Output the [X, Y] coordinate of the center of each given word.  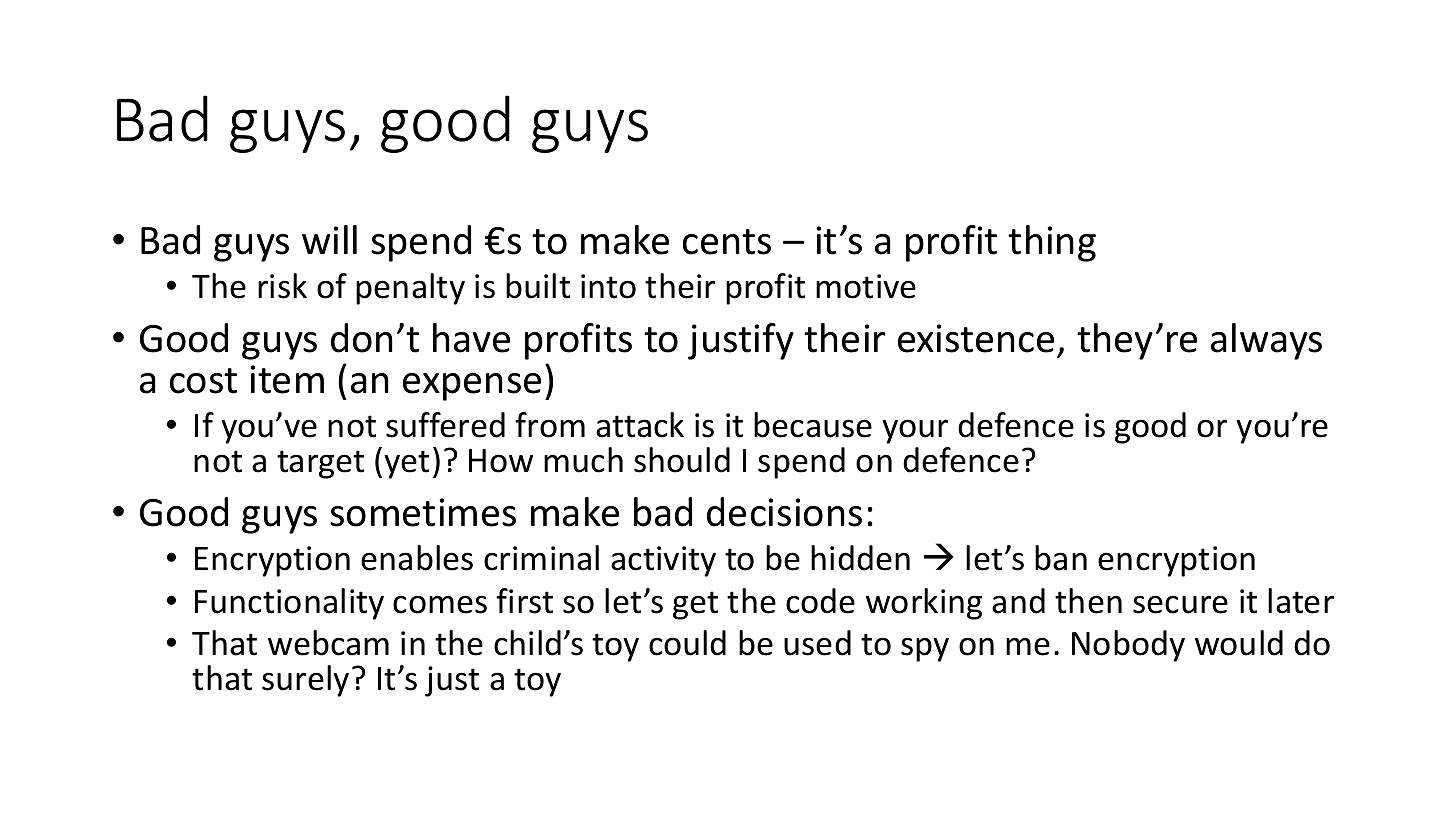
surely [305, 681]
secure [1180, 604]
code [820, 601]
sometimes [423, 512]
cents [727, 242]
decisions [784, 512]
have [471, 338]
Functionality [289, 604]
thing [1052, 243]
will [329, 239]
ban [1061, 558]
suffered [445, 425]
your [915, 431]
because [813, 425]
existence [976, 338]
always [1266, 341]
